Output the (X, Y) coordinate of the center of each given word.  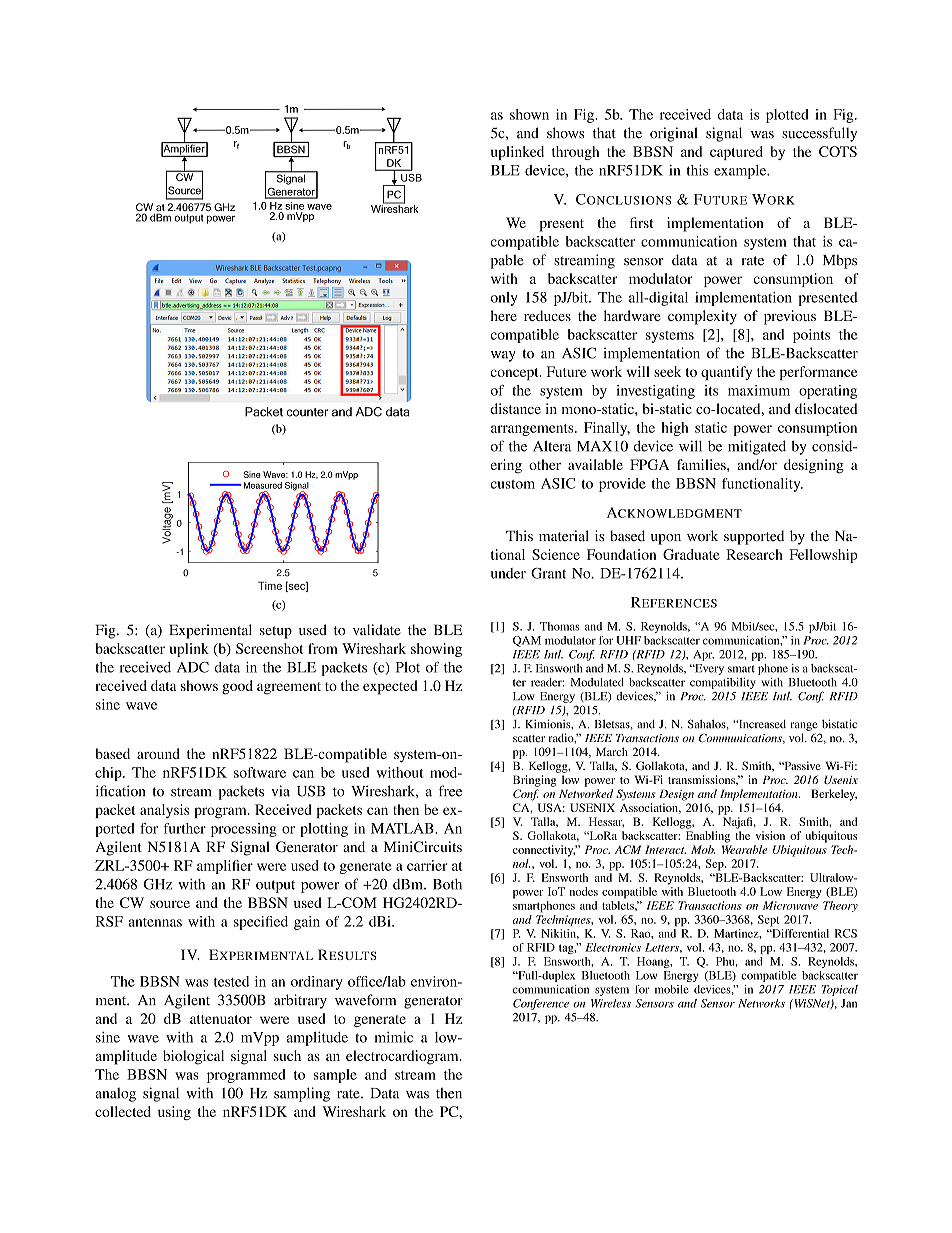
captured (736, 153)
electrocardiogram (403, 1057)
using (174, 1113)
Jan (849, 1003)
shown (529, 114)
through (575, 153)
